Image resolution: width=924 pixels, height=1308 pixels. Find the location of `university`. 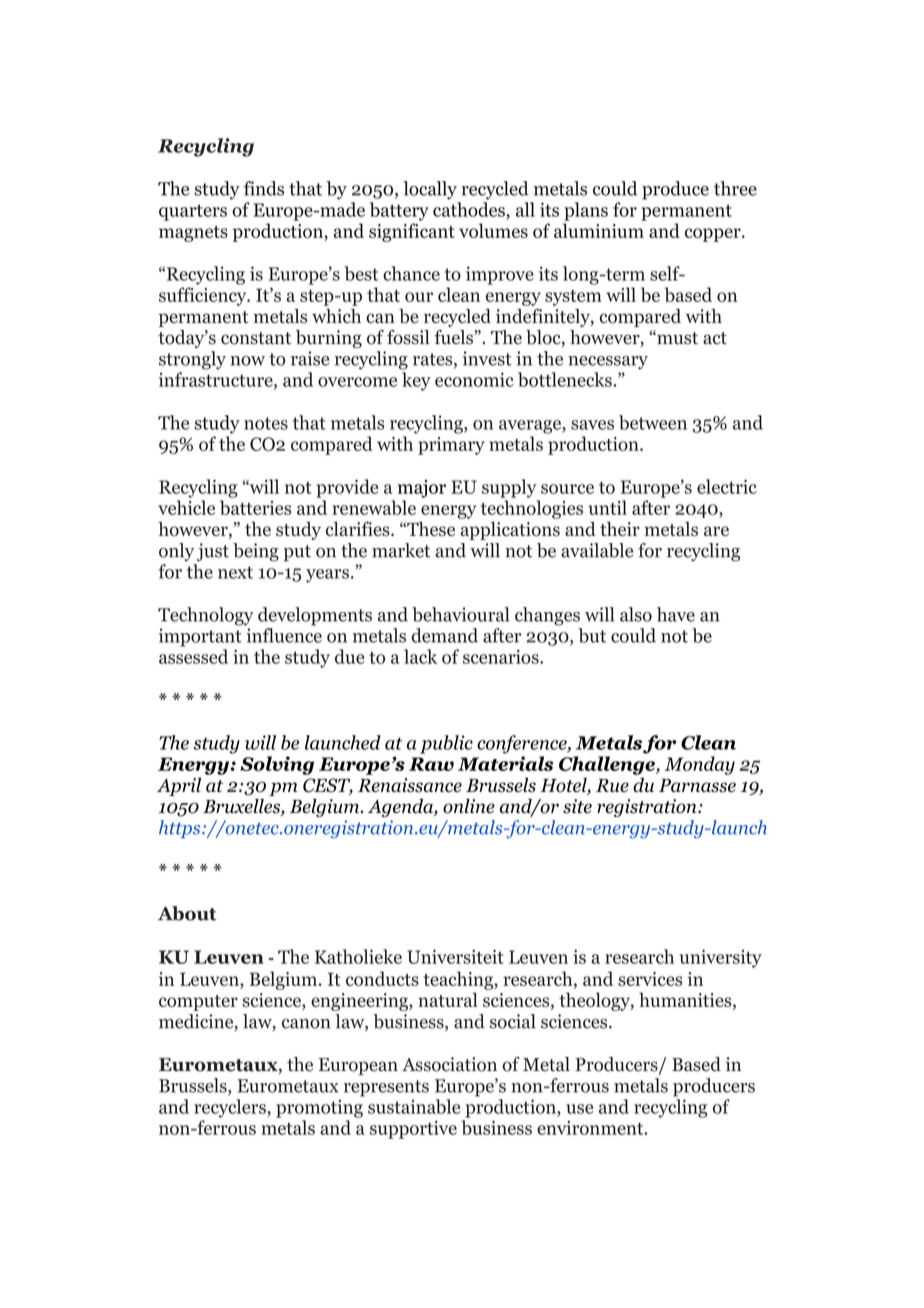

university is located at coordinates (721, 959).
